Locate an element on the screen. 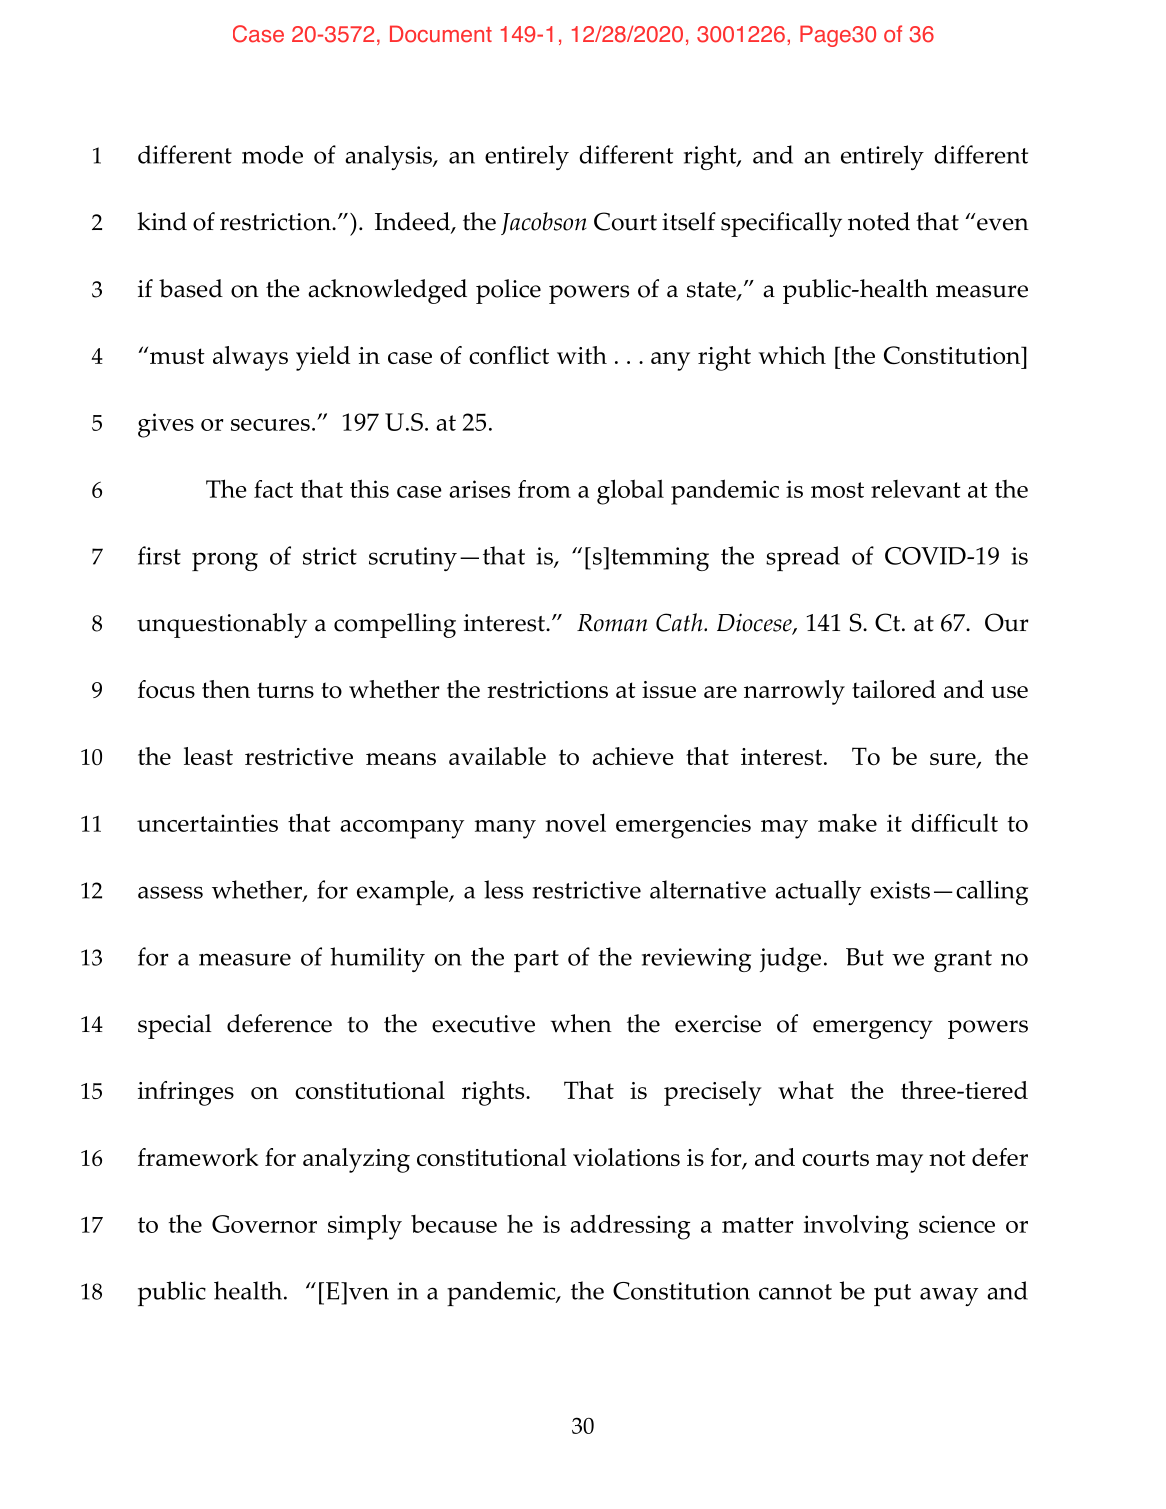  mode is located at coordinates (272, 154).
